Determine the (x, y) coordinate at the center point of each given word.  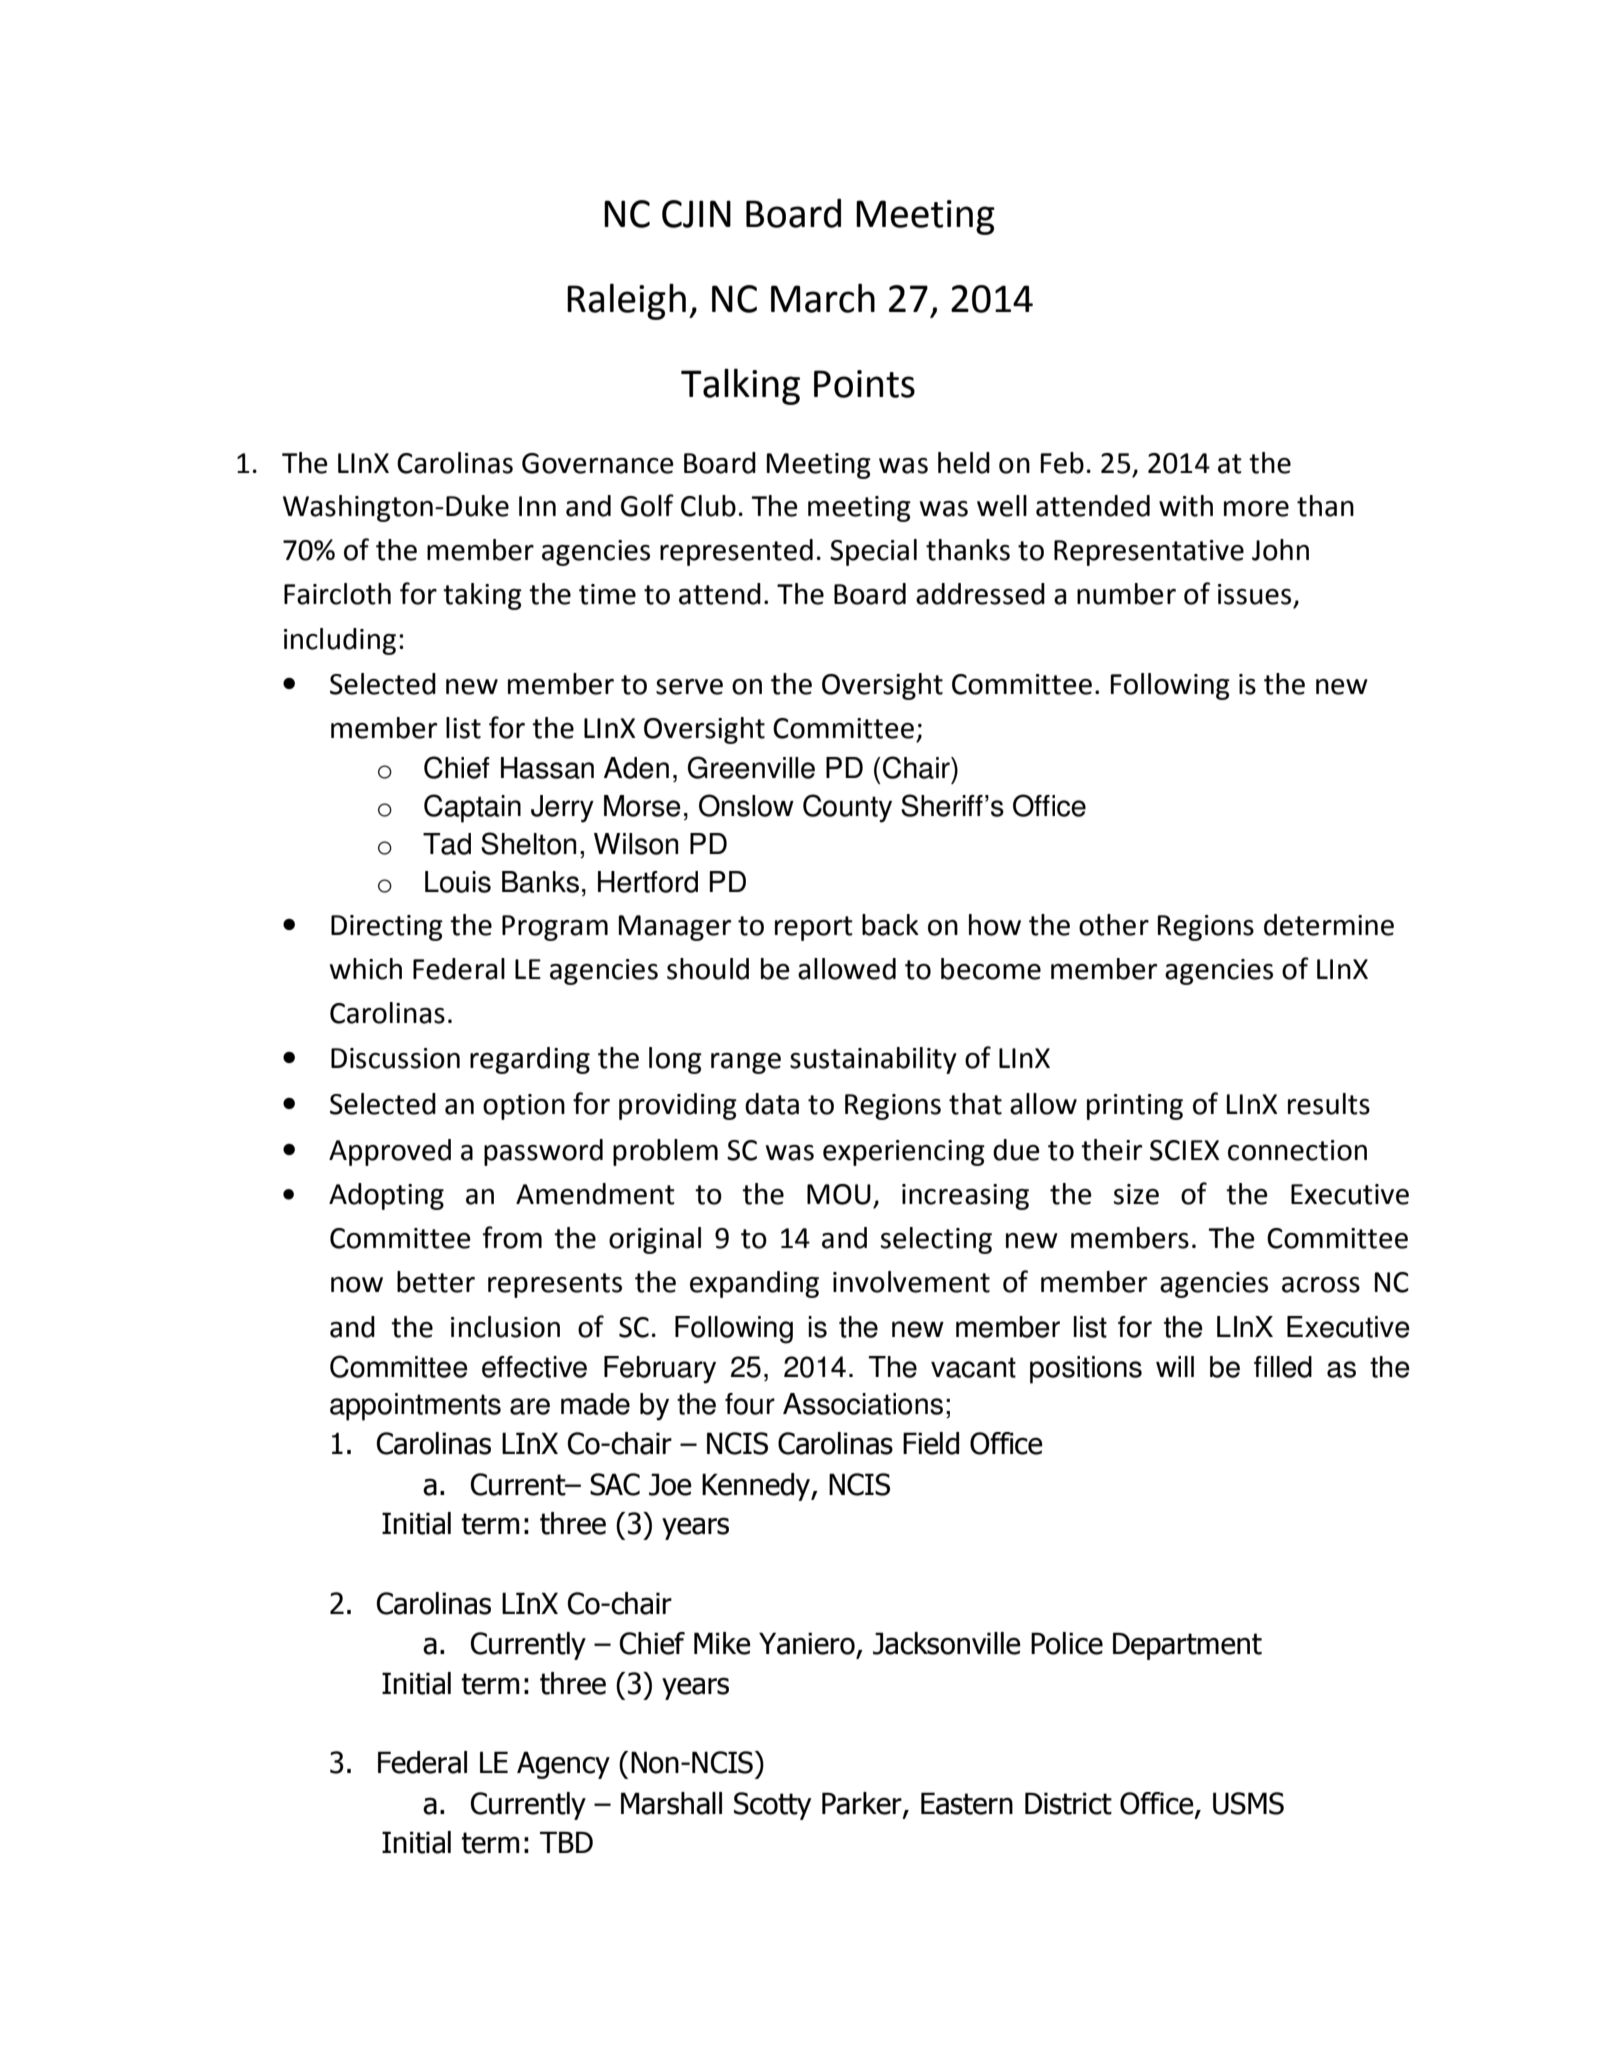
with (1186, 506)
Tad (447, 844)
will (1175, 1366)
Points (864, 384)
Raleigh (626, 301)
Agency (563, 1765)
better (436, 1282)
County (847, 808)
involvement (911, 1282)
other (1114, 925)
